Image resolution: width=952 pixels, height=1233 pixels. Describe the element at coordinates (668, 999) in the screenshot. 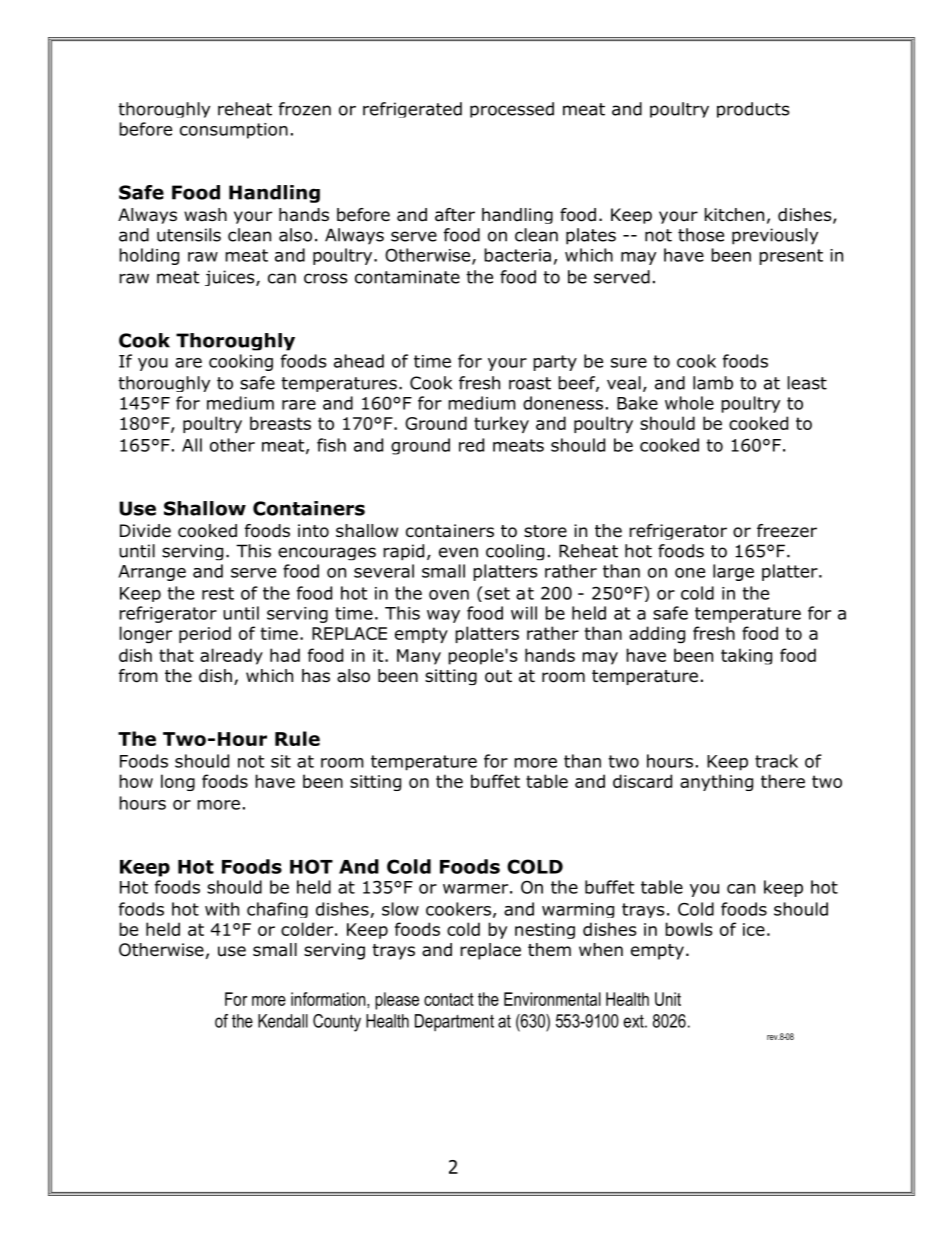

I see `Unit` at that location.
